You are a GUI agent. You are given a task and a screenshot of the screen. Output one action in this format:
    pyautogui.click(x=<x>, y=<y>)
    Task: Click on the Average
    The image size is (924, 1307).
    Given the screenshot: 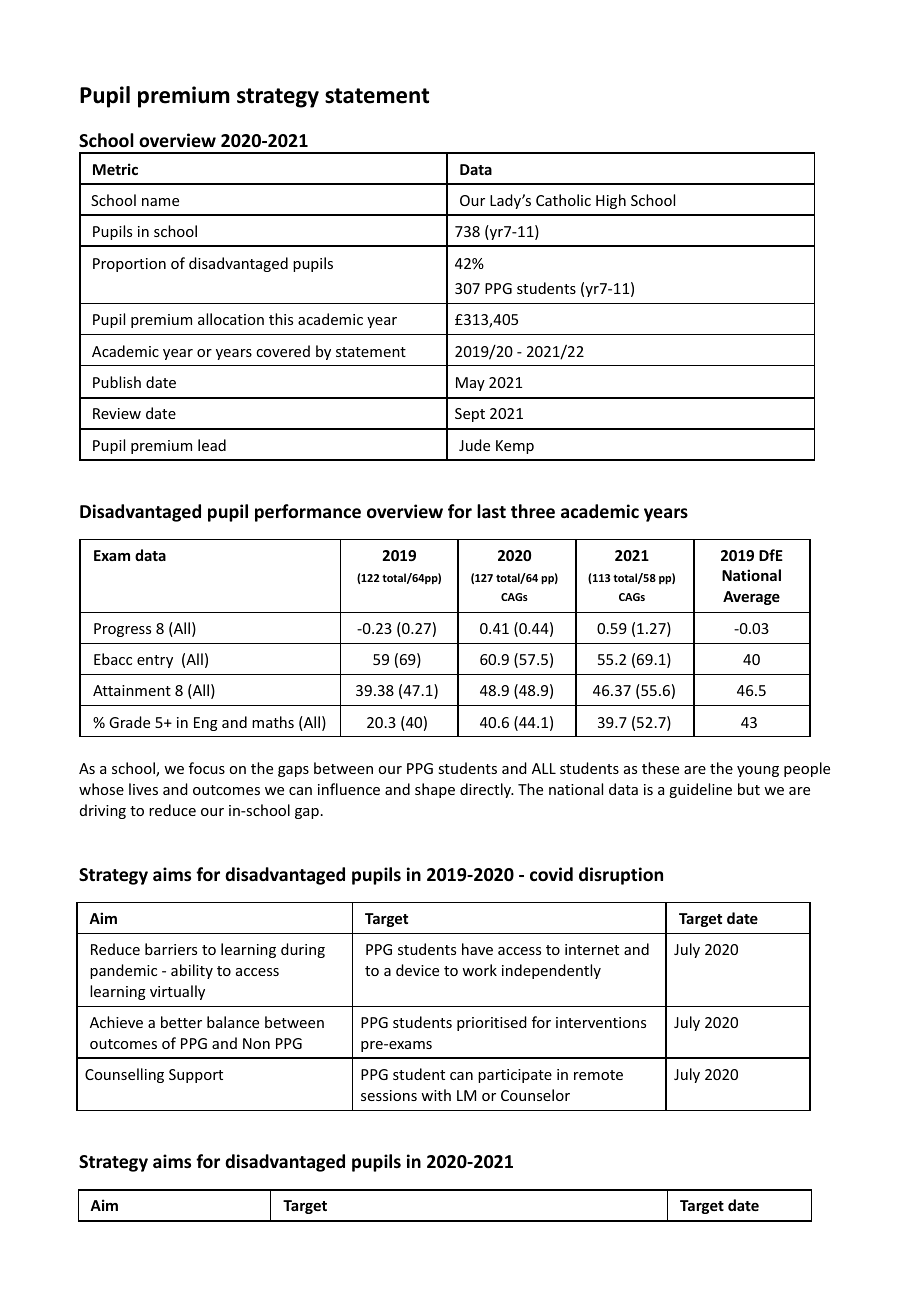 What is the action you would take?
    pyautogui.click(x=751, y=598)
